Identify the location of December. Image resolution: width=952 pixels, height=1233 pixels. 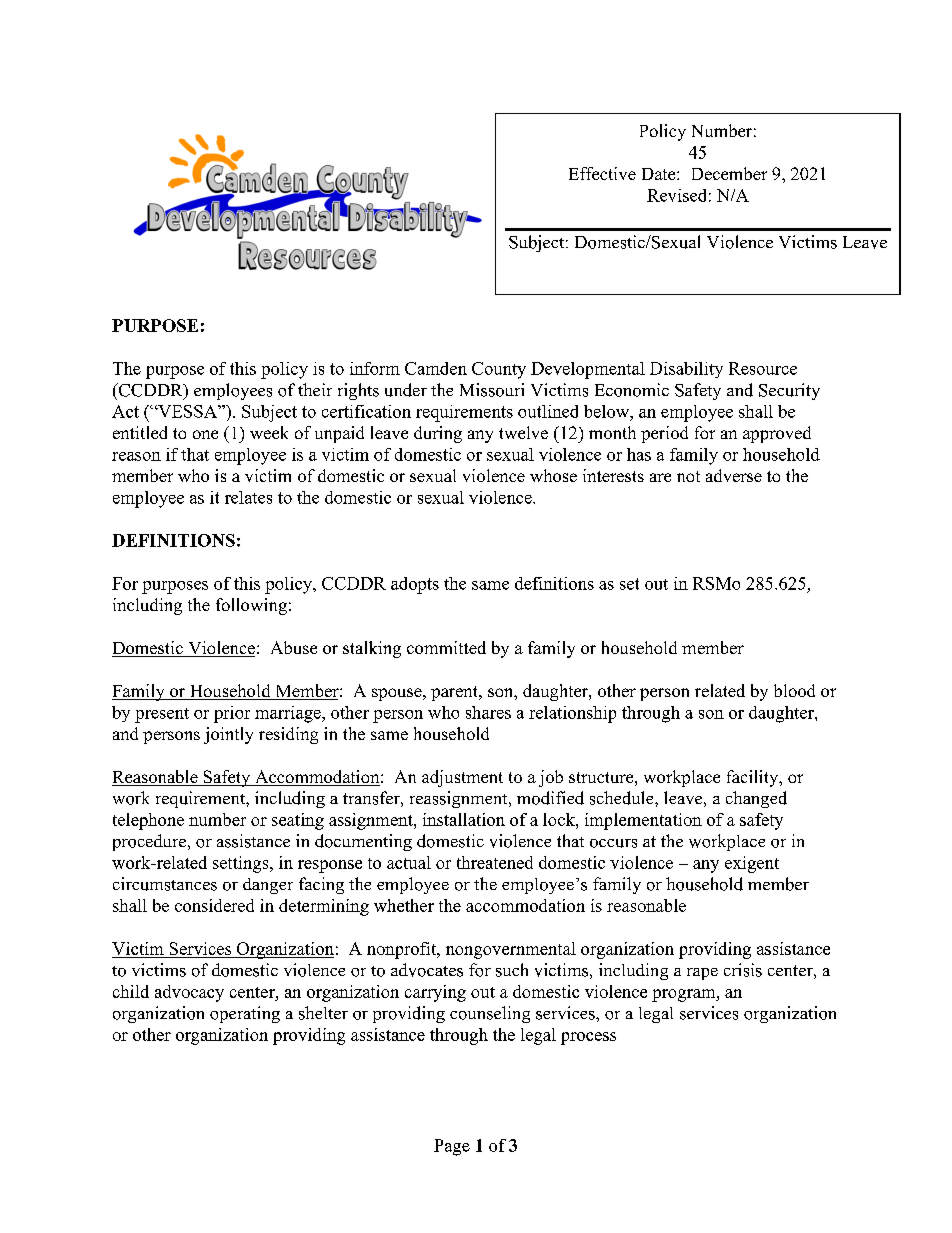
(729, 173).
